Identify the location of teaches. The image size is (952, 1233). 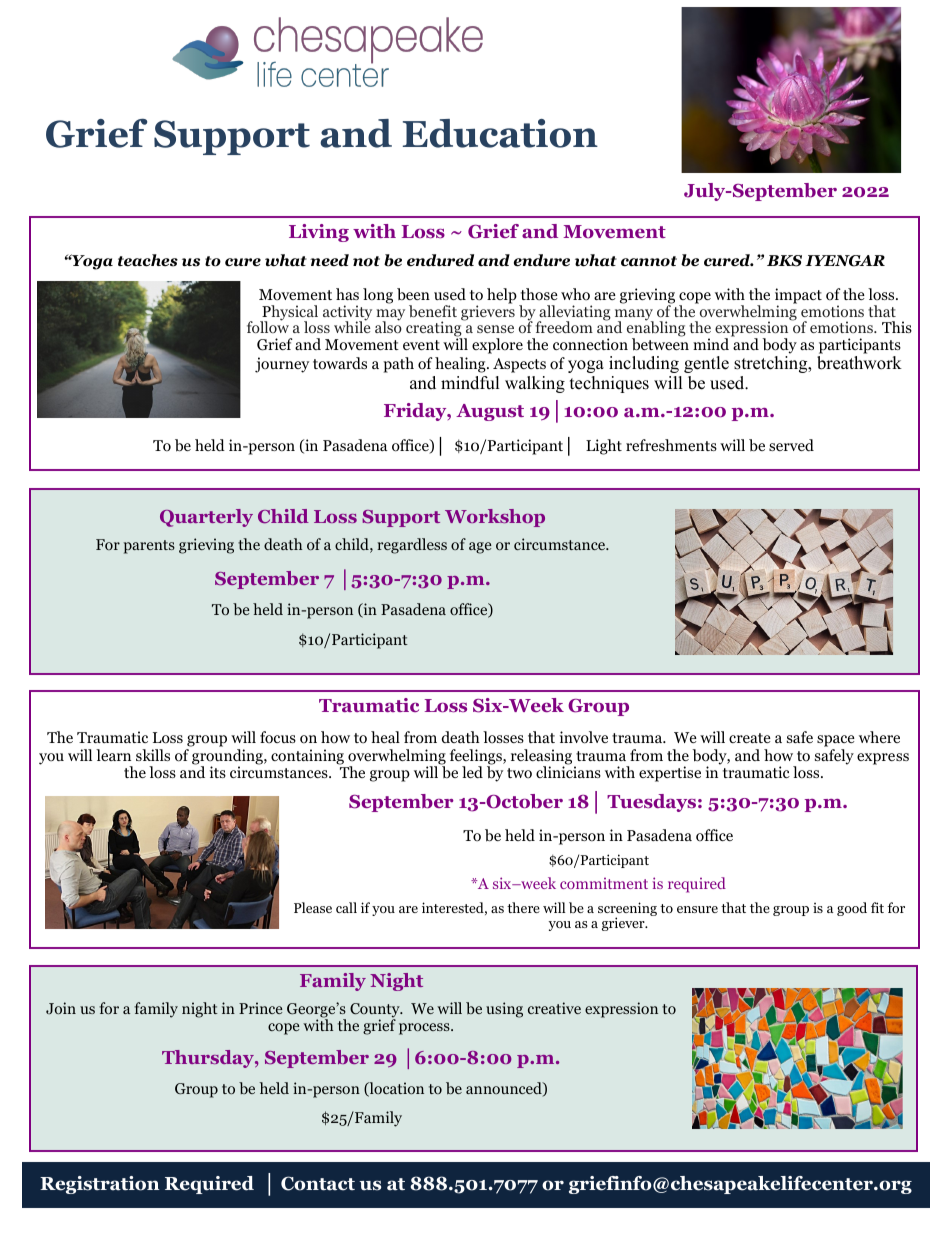
(148, 260).
